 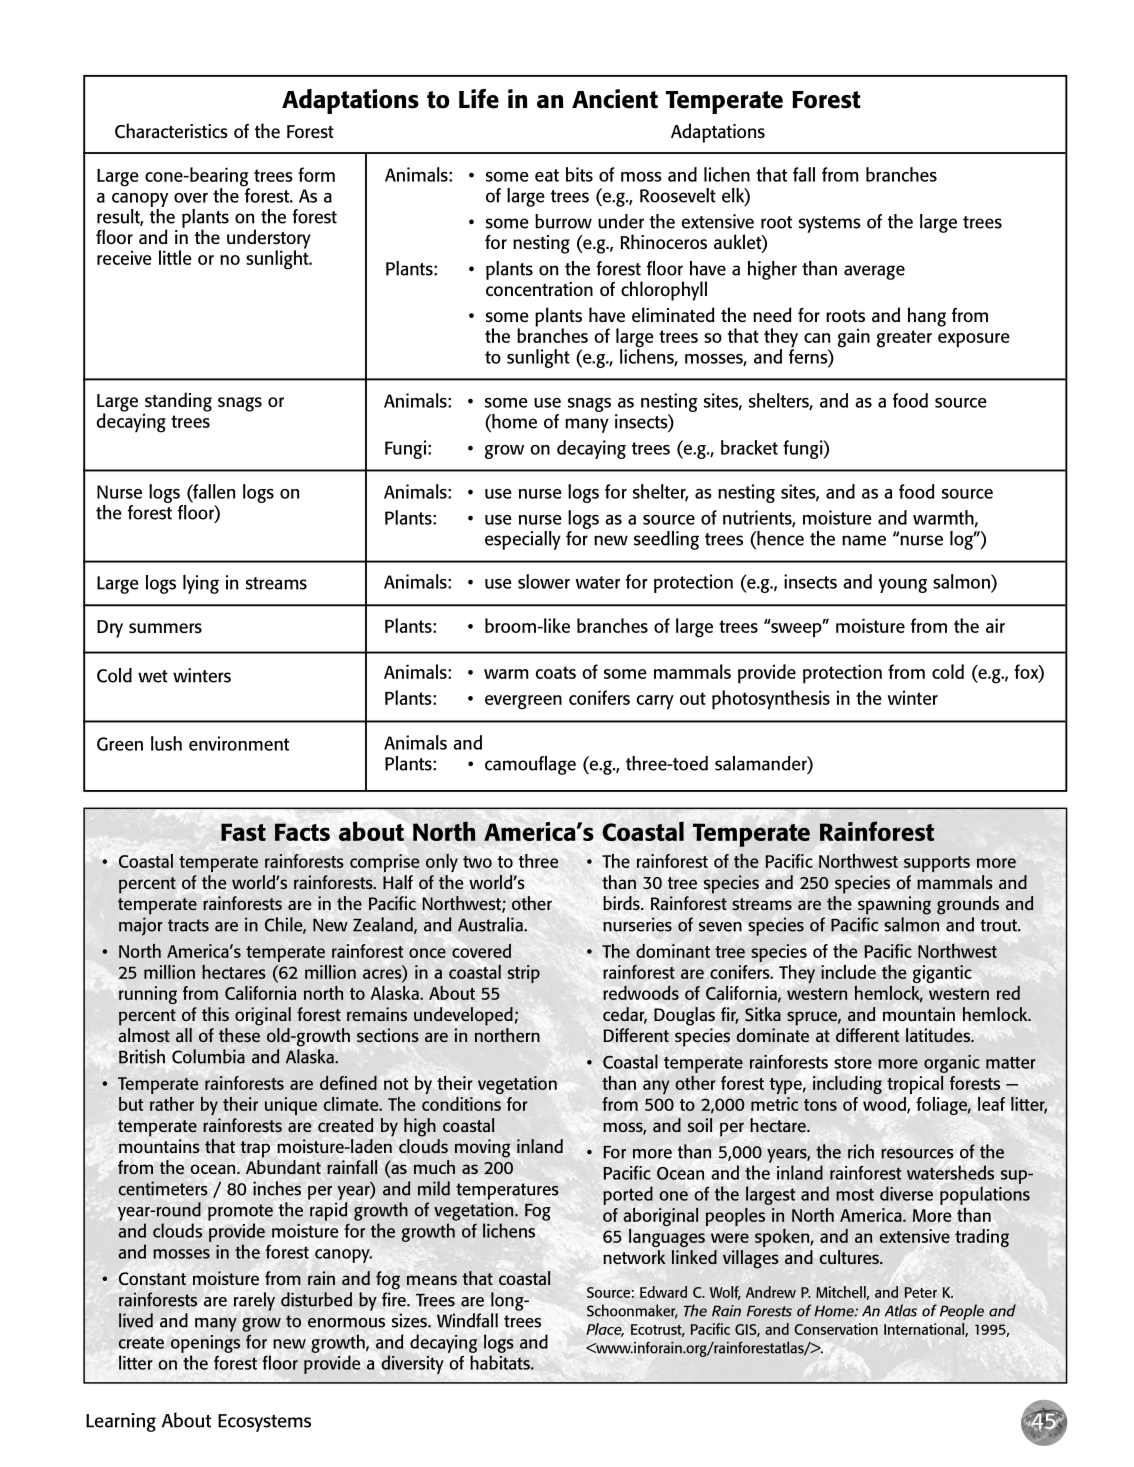 What do you see at coordinates (530, 765) in the screenshot?
I see `camouflage` at bounding box center [530, 765].
